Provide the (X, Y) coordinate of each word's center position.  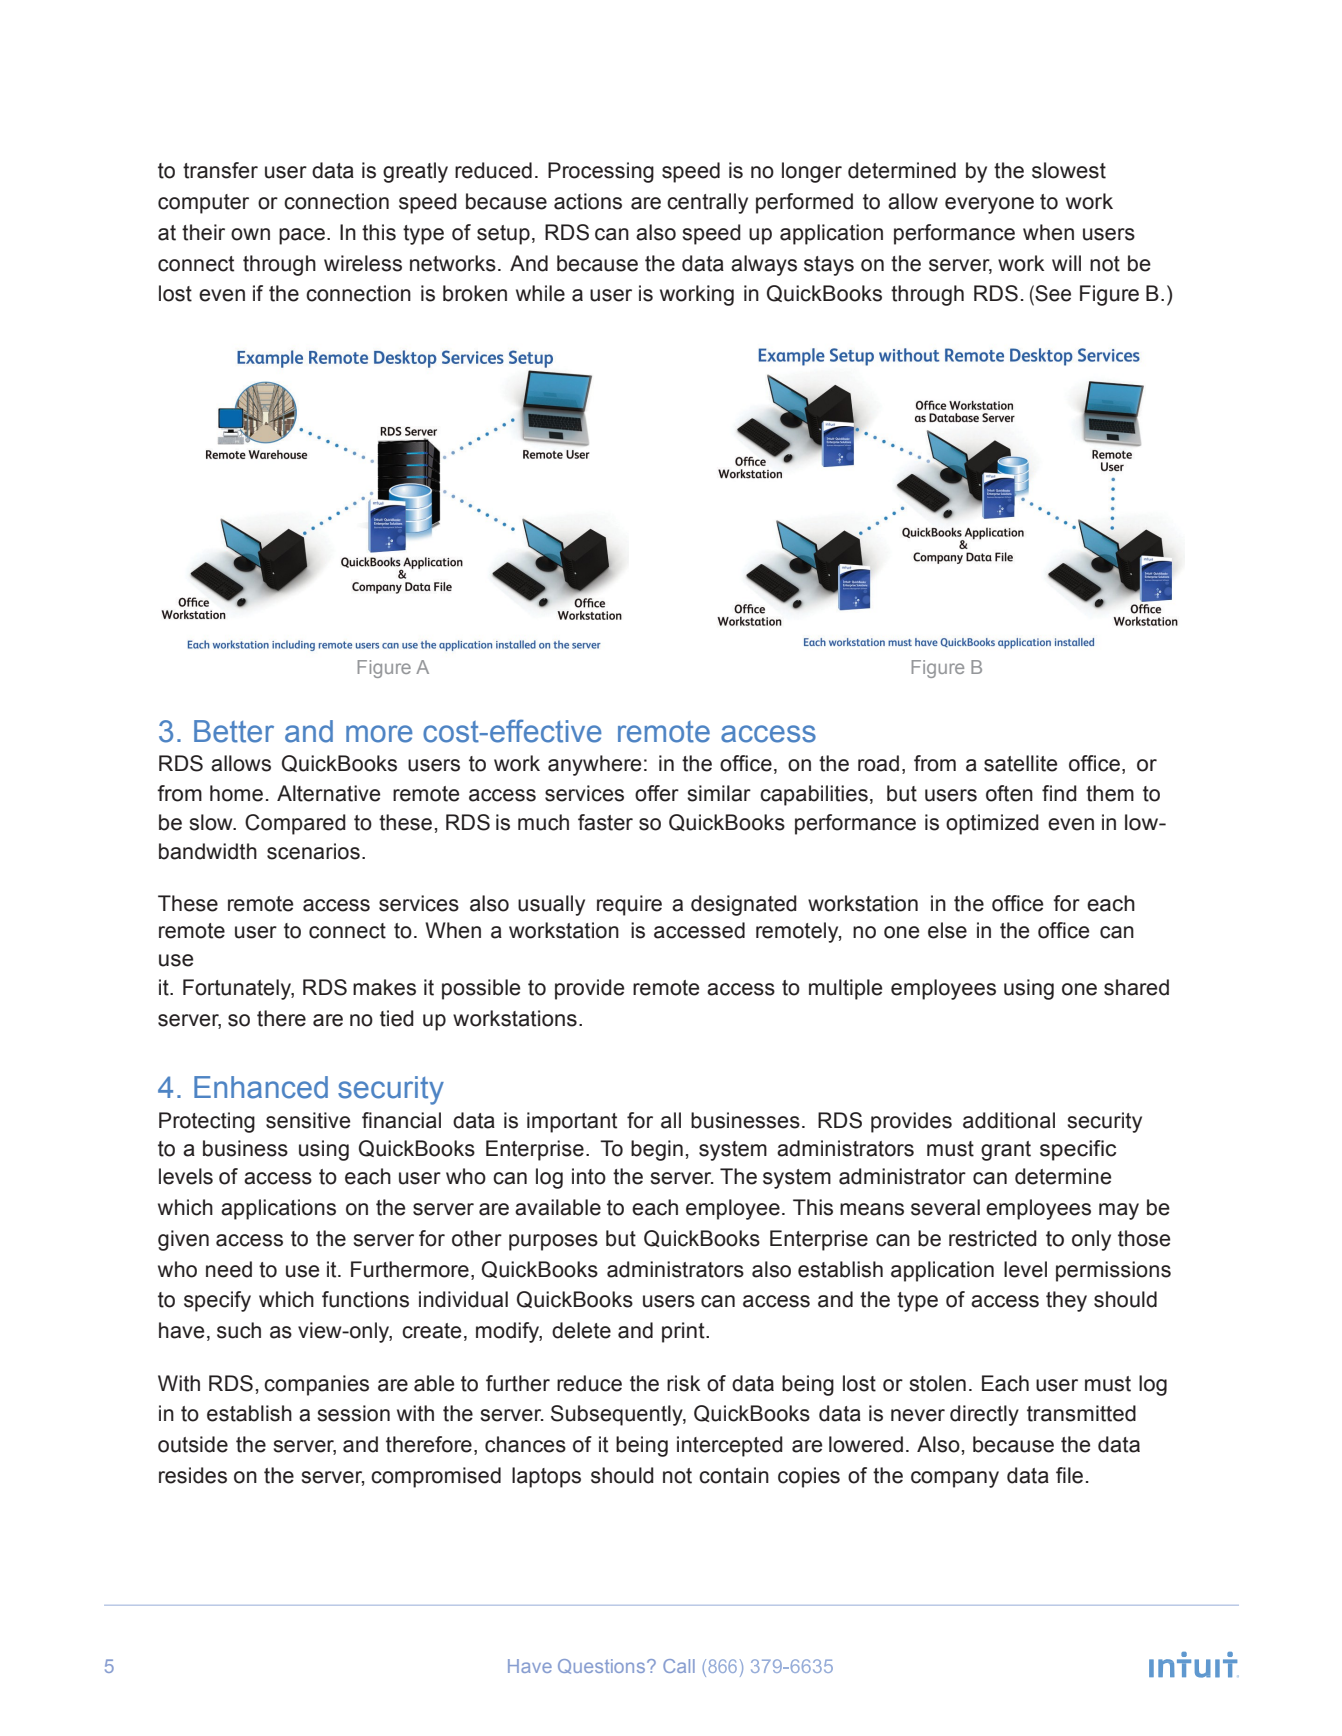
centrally (707, 203)
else (947, 930)
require (629, 905)
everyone (989, 205)
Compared (295, 824)
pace (302, 236)
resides (193, 1475)
